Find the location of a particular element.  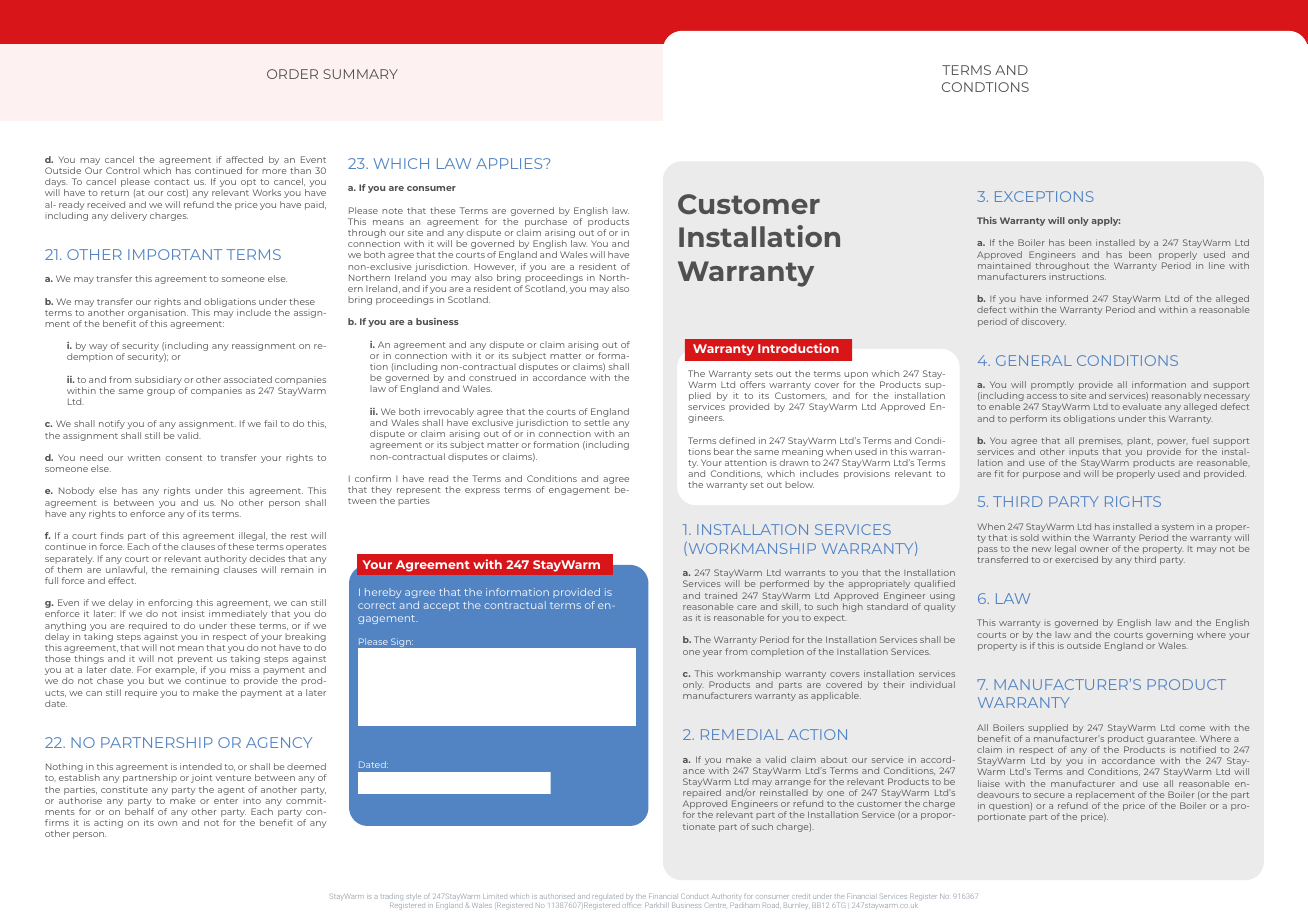

insist is located at coordinates (193, 613).
